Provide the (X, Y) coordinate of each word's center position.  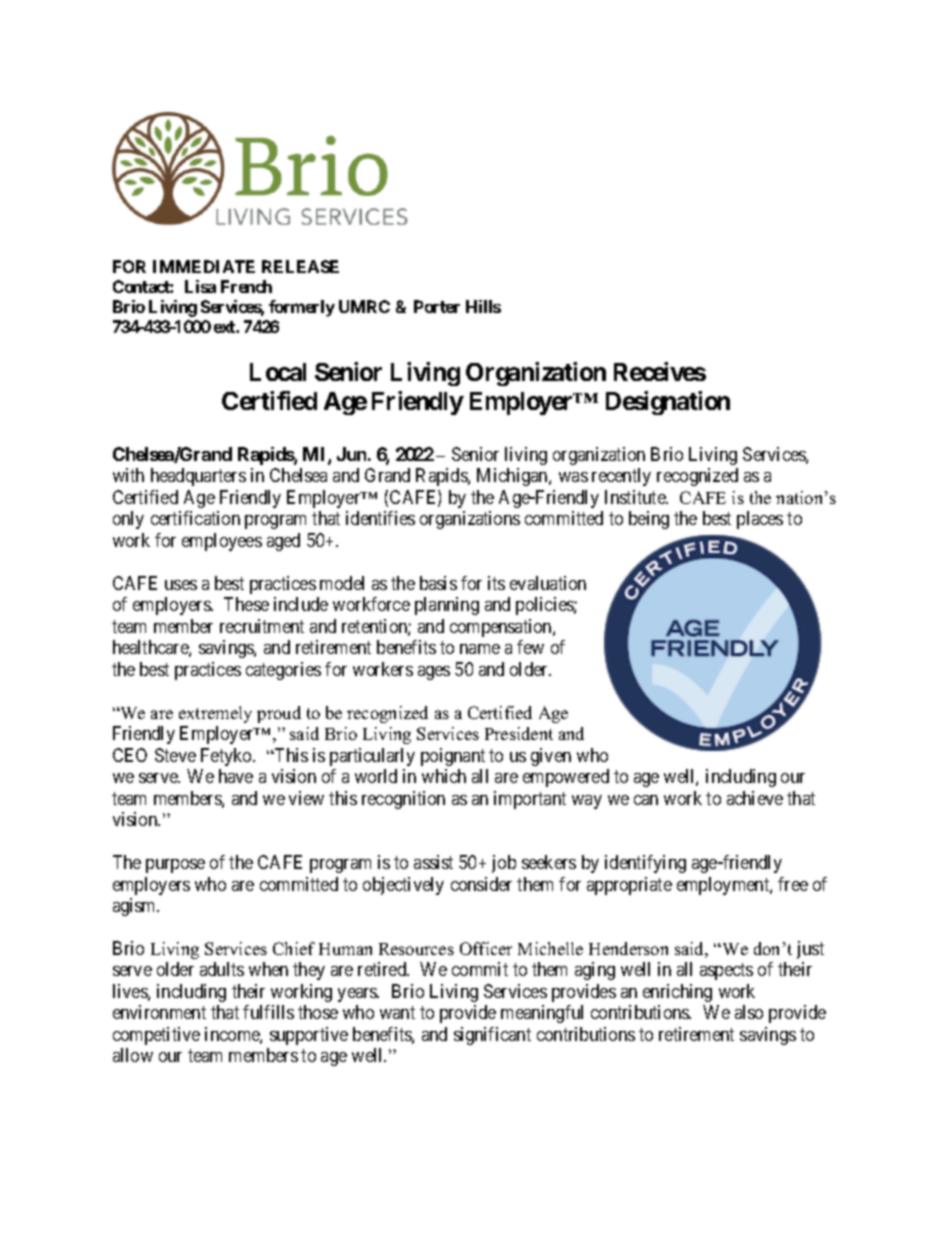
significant (492, 1036)
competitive (156, 1036)
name (480, 649)
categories (283, 671)
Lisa (200, 286)
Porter (437, 306)
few (530, 647)
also (749, 1012)
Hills (483, 306)
